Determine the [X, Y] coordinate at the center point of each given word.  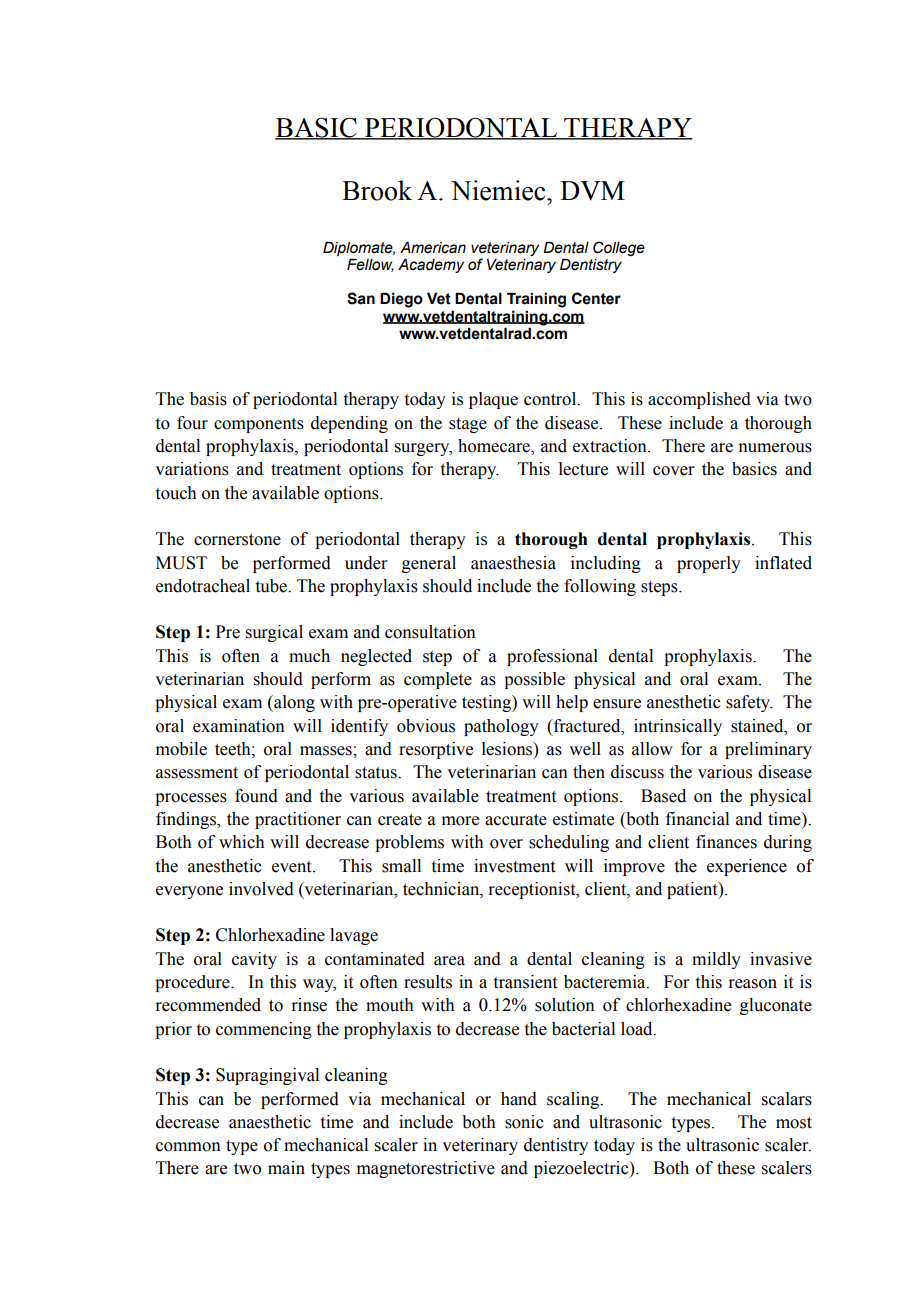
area [449, 961]
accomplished [699, 400]
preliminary [768, 750]
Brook [377, 190]
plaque [493, 400]
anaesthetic [270, 1122]
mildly [716, 960]
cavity [254, 960]
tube [272, 586]
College [619, 248]
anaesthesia [513, 563]
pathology [501, 727]
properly [709, 564]
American [433, 247]
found [256, 796]
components [259, 425]
